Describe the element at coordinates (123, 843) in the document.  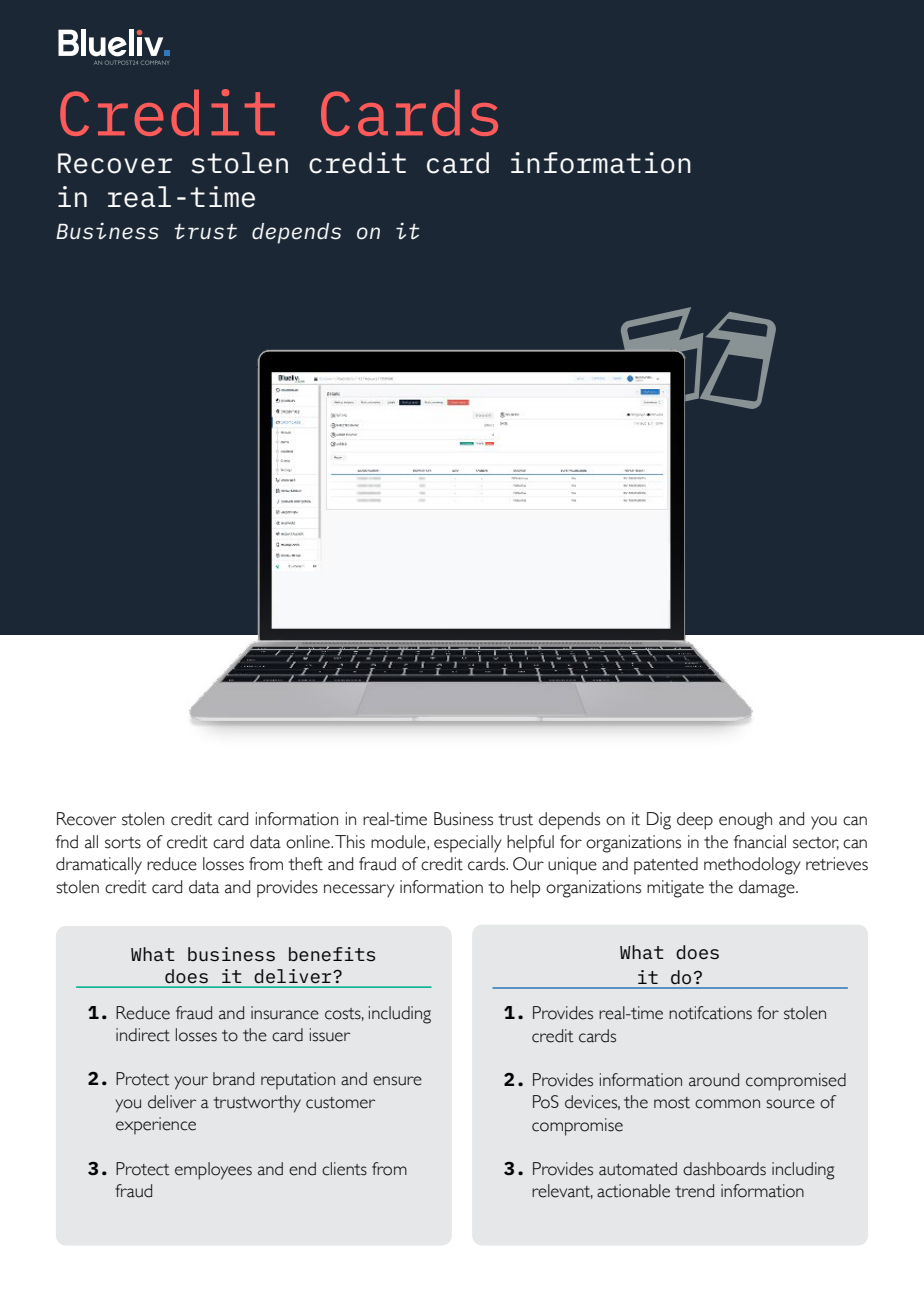
I see `sorts` at that location.
